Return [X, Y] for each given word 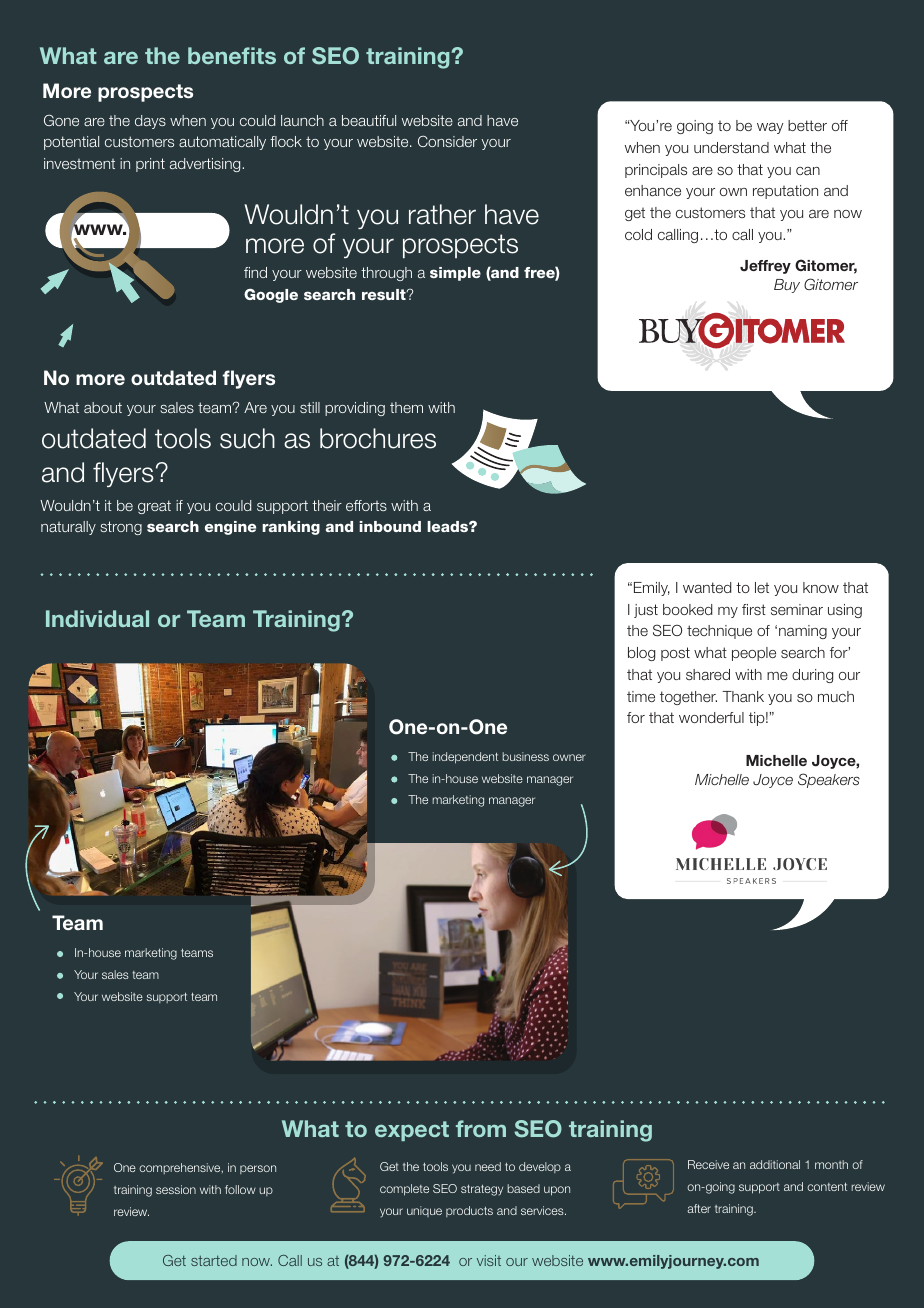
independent [465, 758]
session [176, 1189]
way [770, 128]
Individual [97, 618]
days [150, 122]
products [469, 1211]
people [754, 654]
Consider [447, 141]
